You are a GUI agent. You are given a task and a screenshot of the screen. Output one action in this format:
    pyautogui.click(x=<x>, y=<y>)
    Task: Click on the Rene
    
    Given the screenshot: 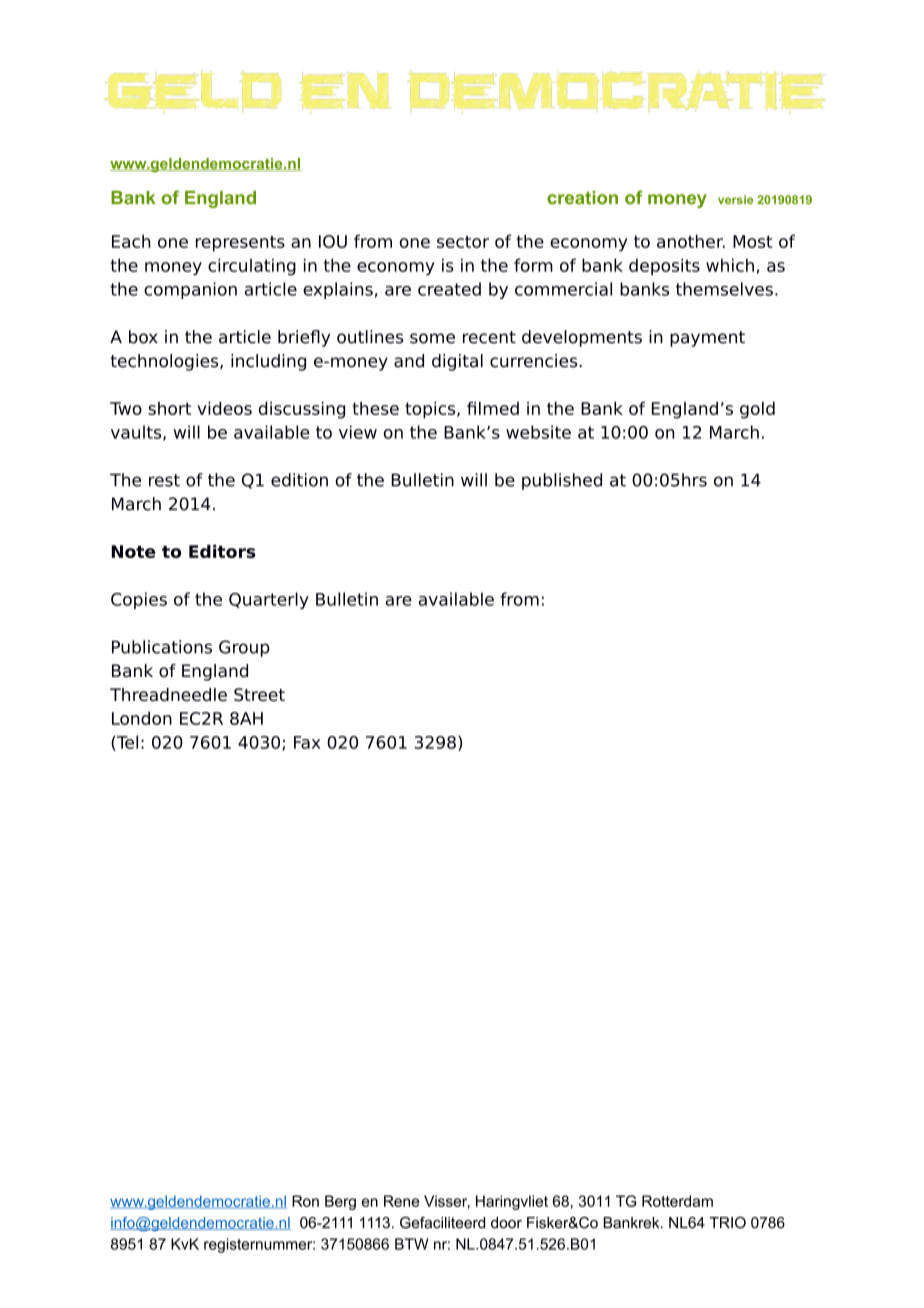 What is the action you would take?
    pyautogui.click(x=401, y=1201)
